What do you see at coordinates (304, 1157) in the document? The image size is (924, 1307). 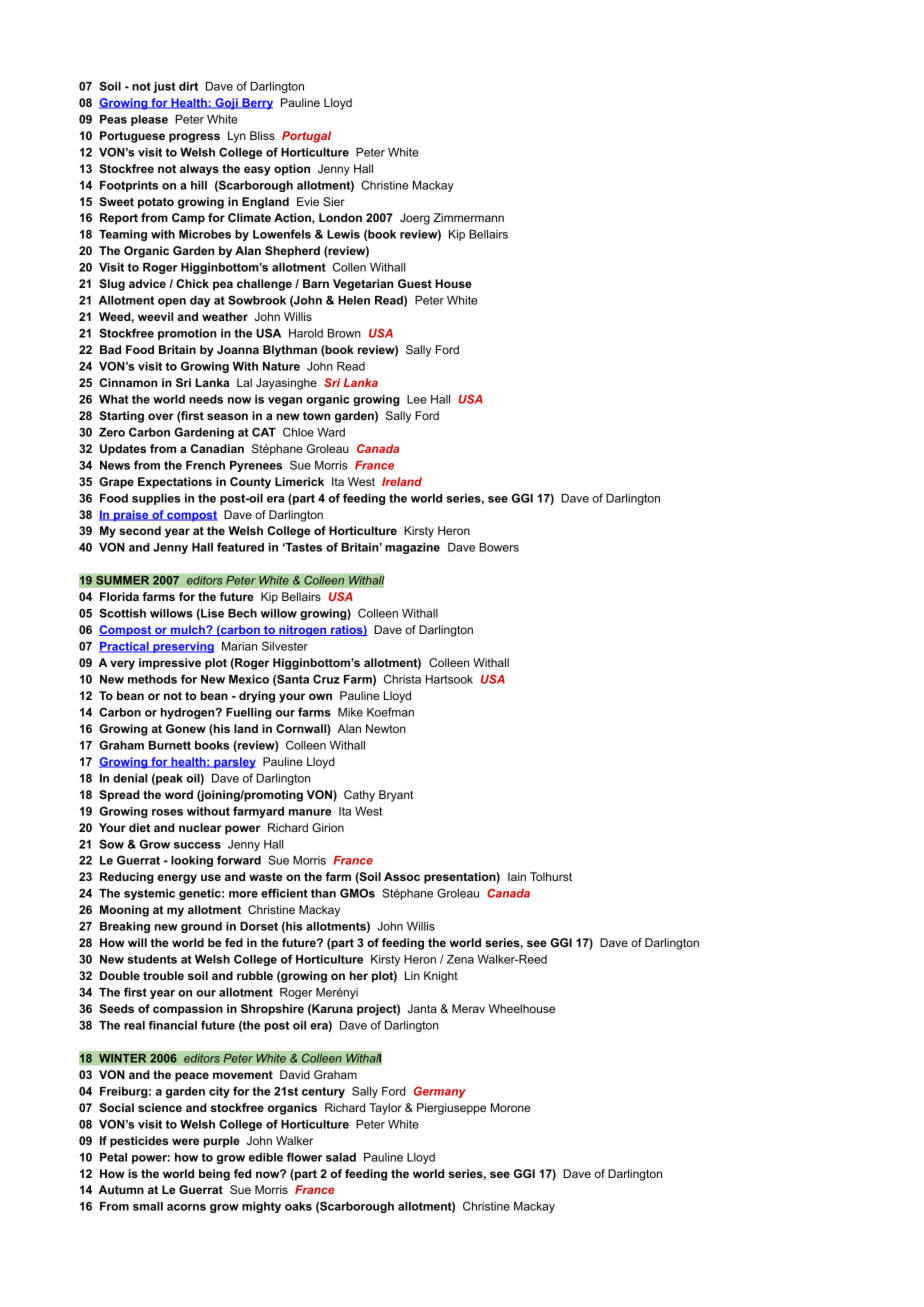 I see `flower` at bounding box center [304, 1157].
